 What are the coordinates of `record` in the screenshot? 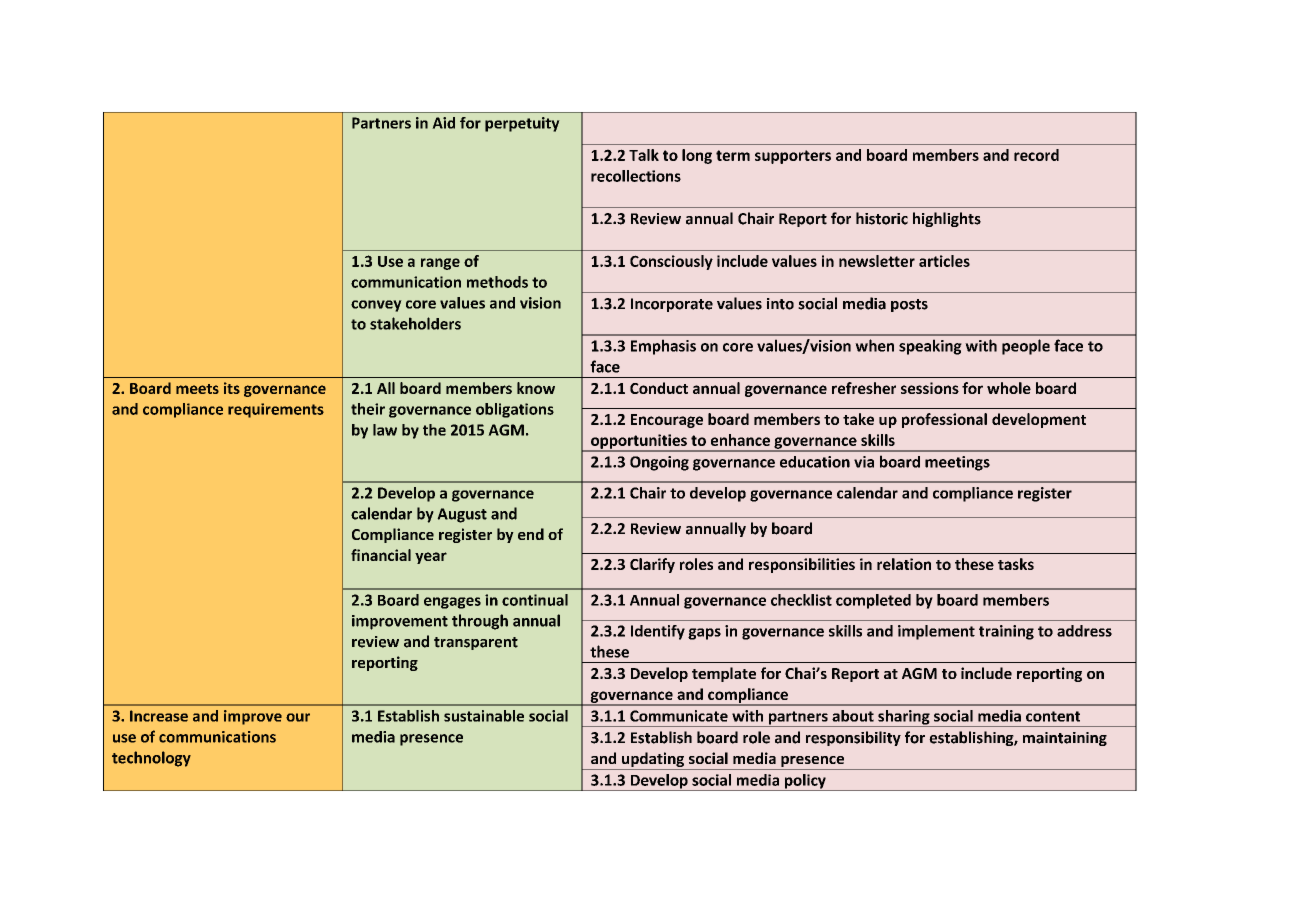 It's located at (1036, 155).
